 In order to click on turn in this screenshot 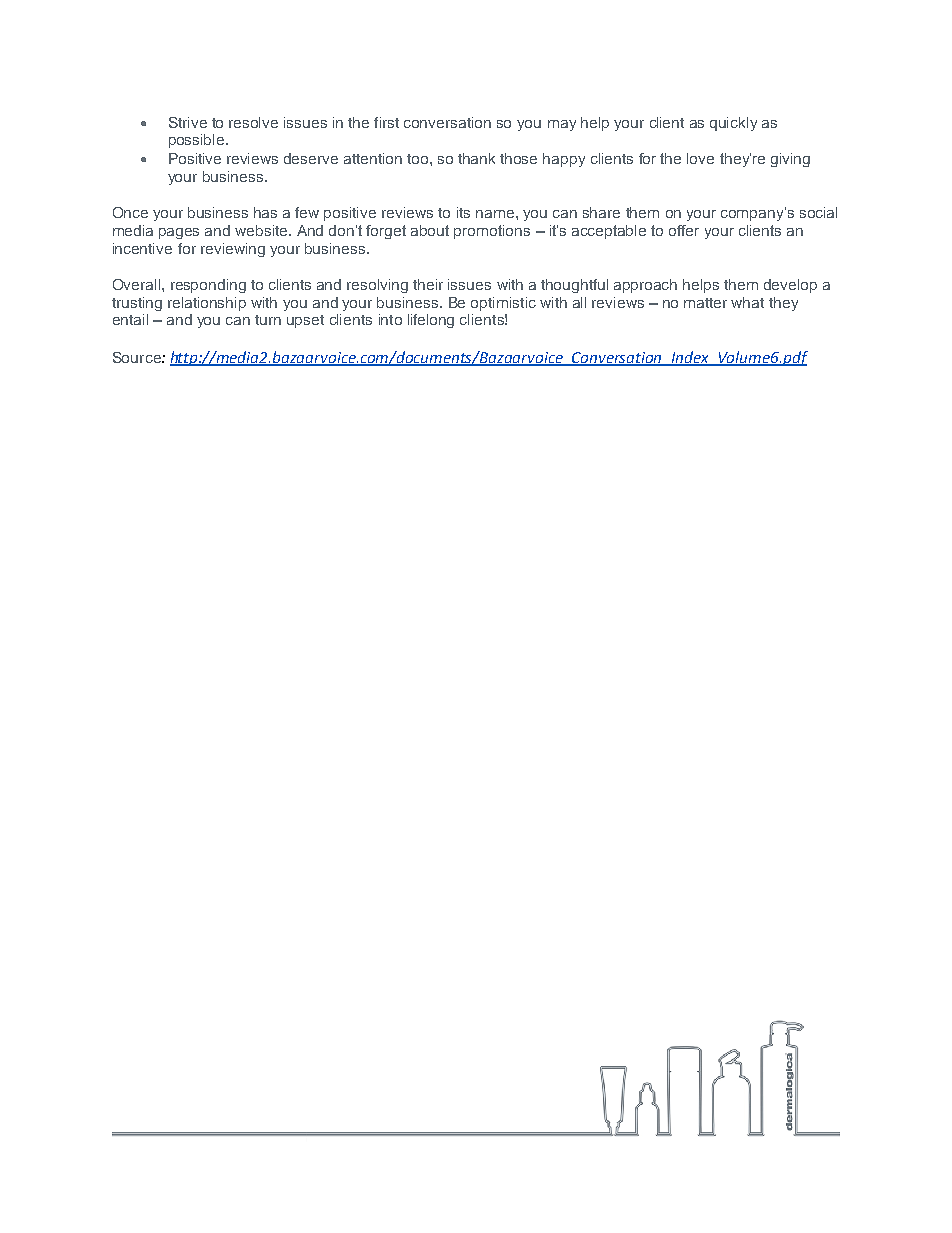, I will do `click(268, 320)`.
